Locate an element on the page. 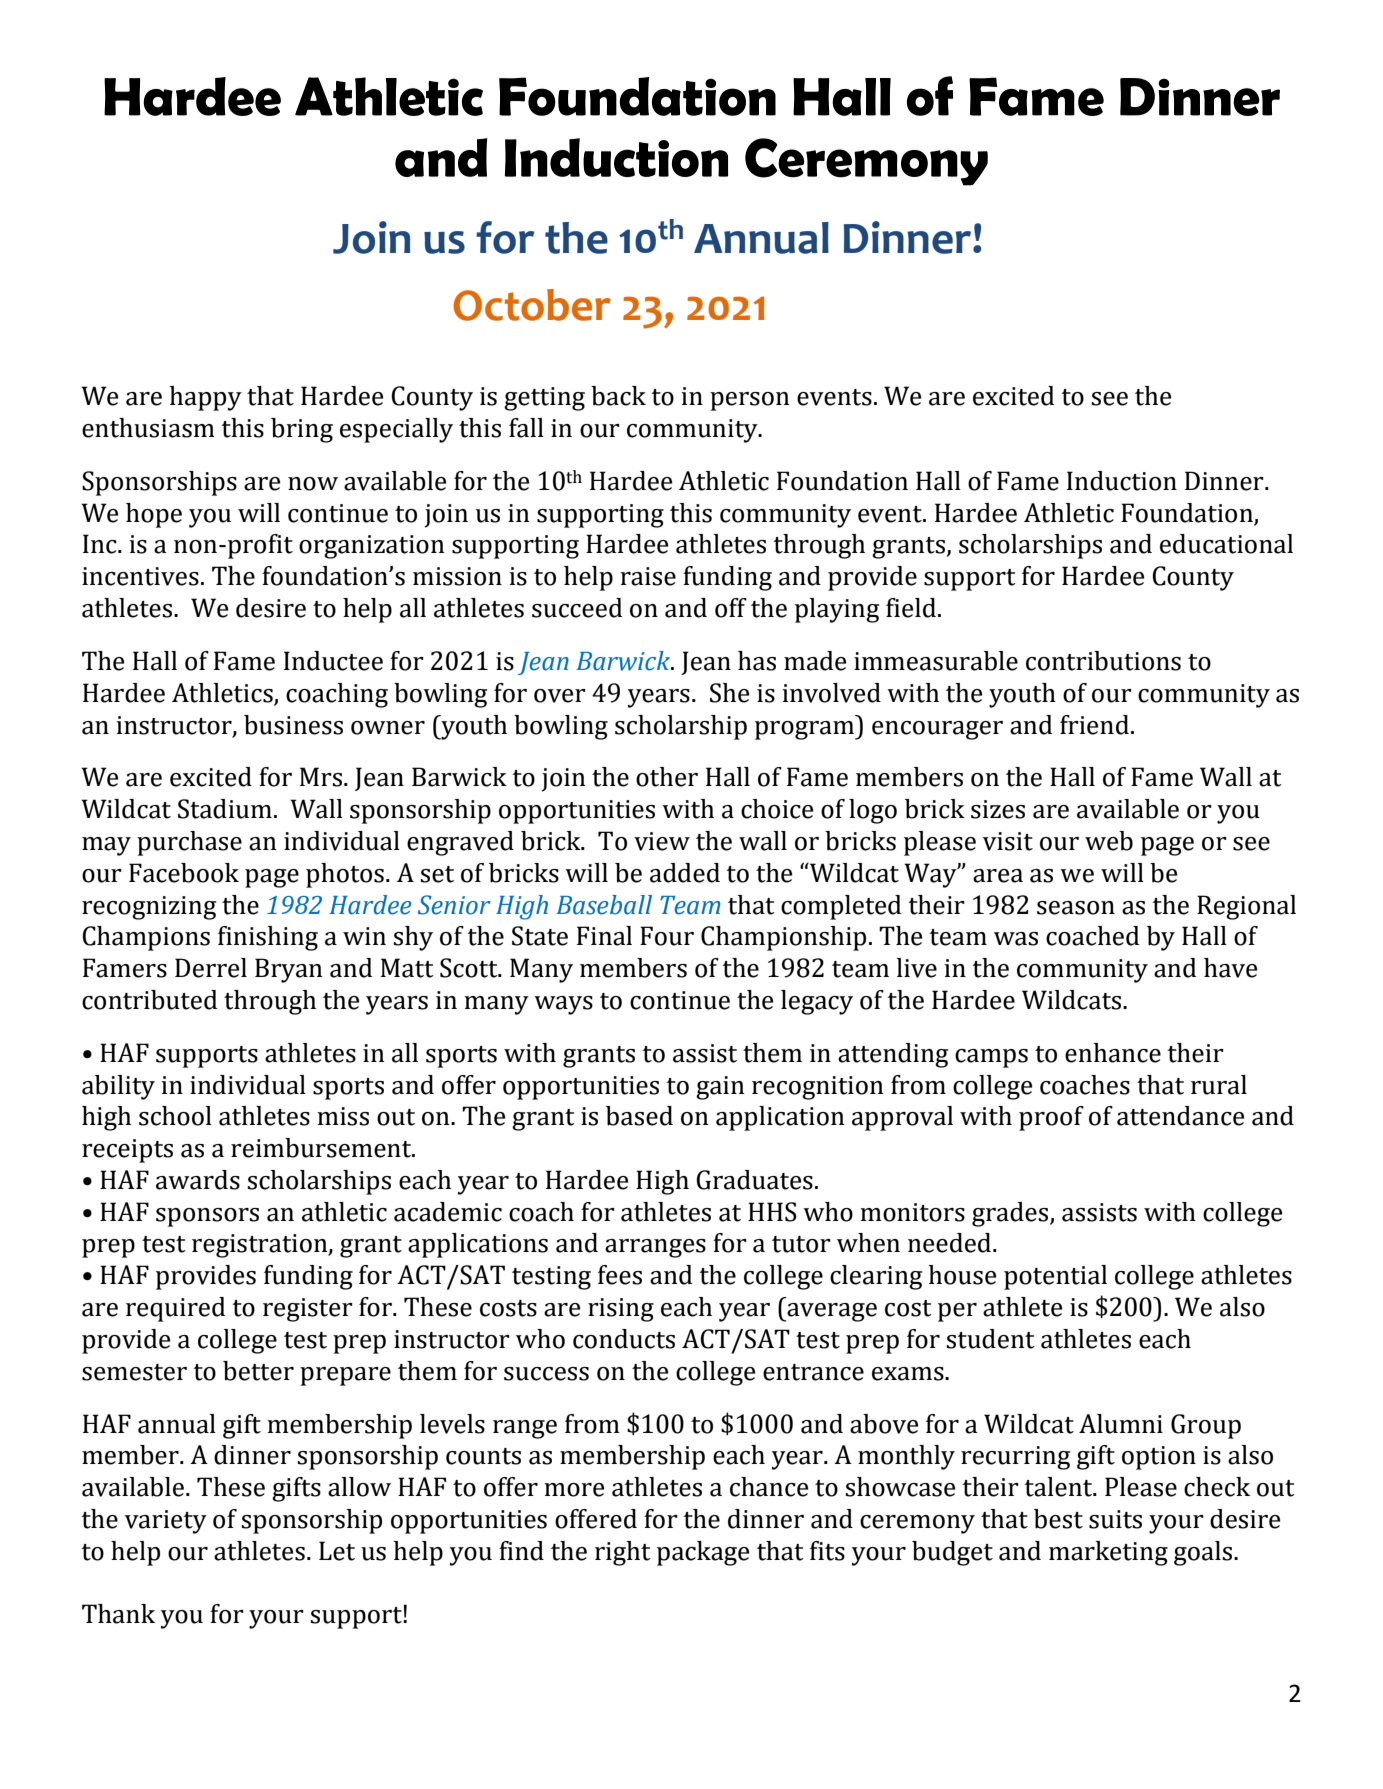  happy is located at coordinates (206, 398).
